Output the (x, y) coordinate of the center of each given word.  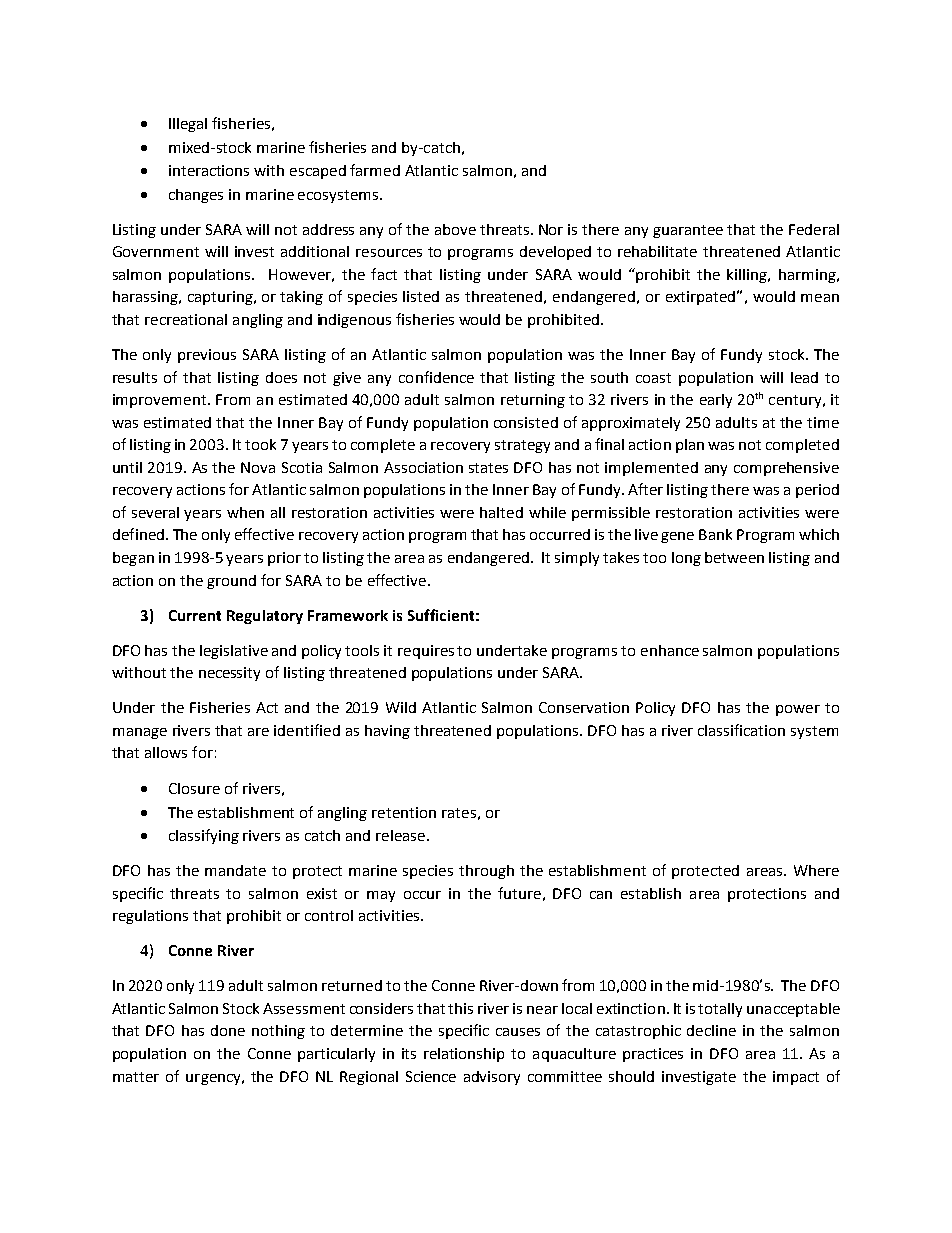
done (228, 1030)
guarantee (688, 231)
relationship (464, 1055)
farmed (375, 170)
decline (711, 1030)
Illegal (188, 125)
